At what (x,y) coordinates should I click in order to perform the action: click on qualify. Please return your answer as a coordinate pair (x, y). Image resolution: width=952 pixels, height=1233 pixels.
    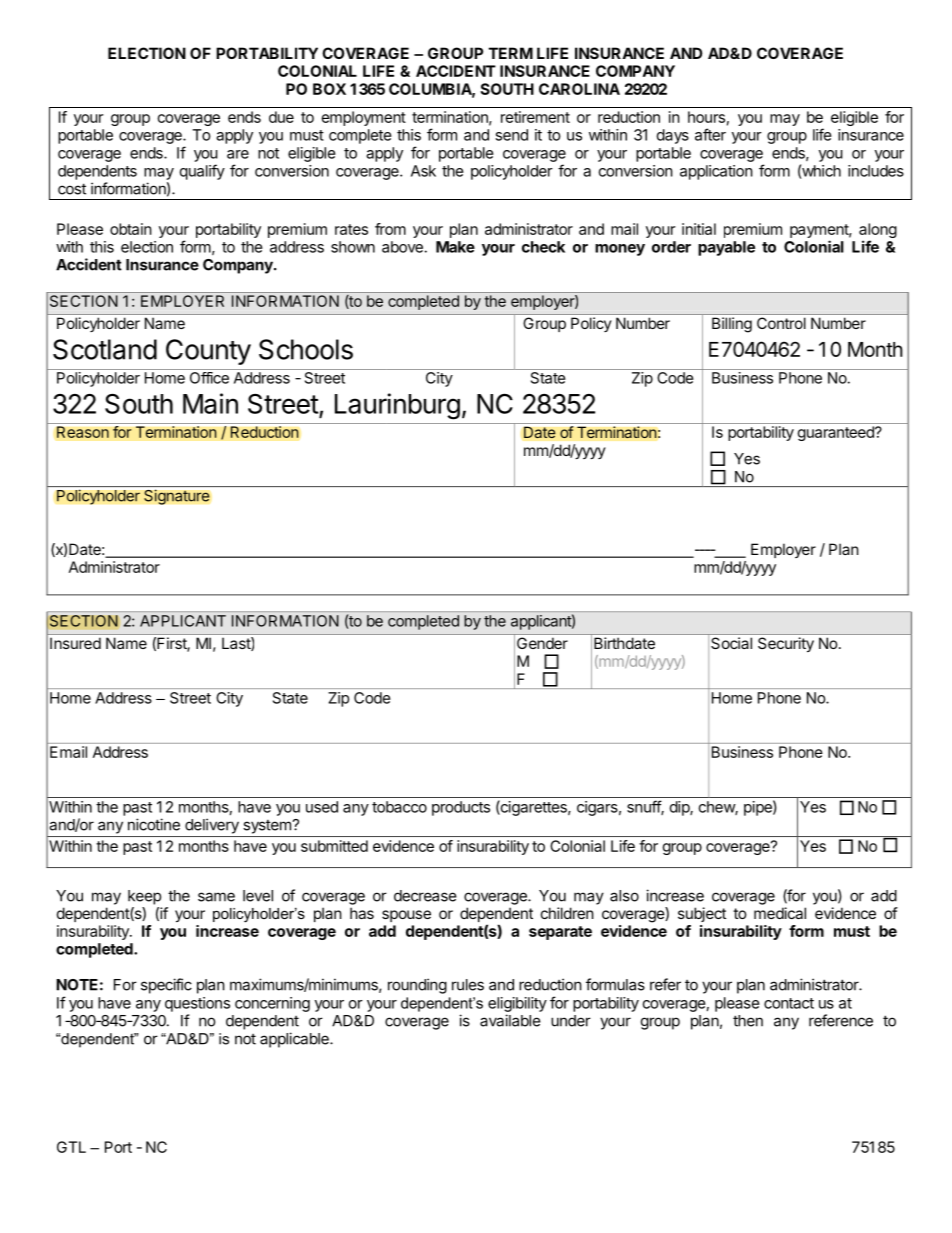
    Looking at the image, I should click on (202, 172).
